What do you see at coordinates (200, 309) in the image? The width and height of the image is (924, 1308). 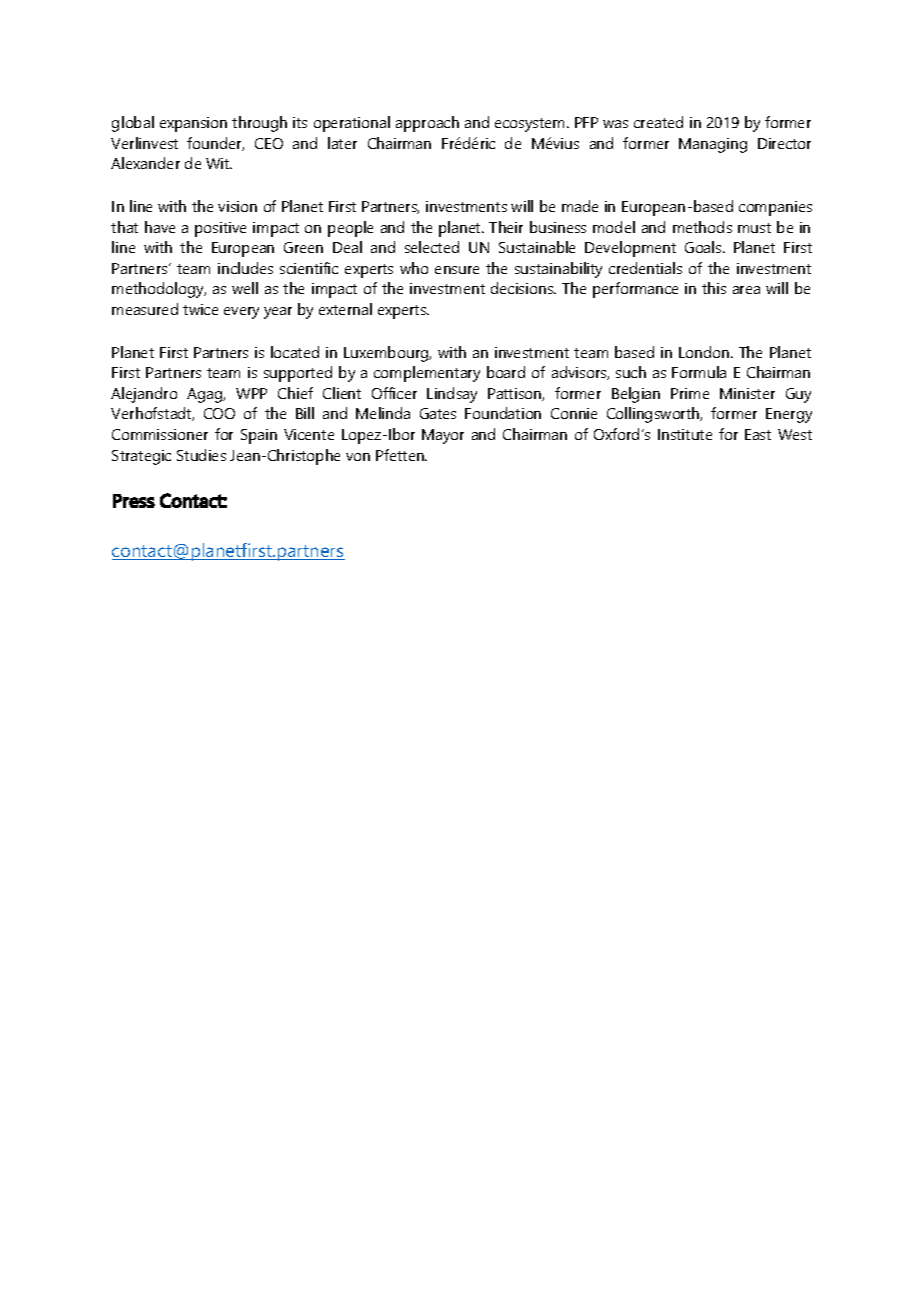 I see `twice` at bounding box center [200, 309].
